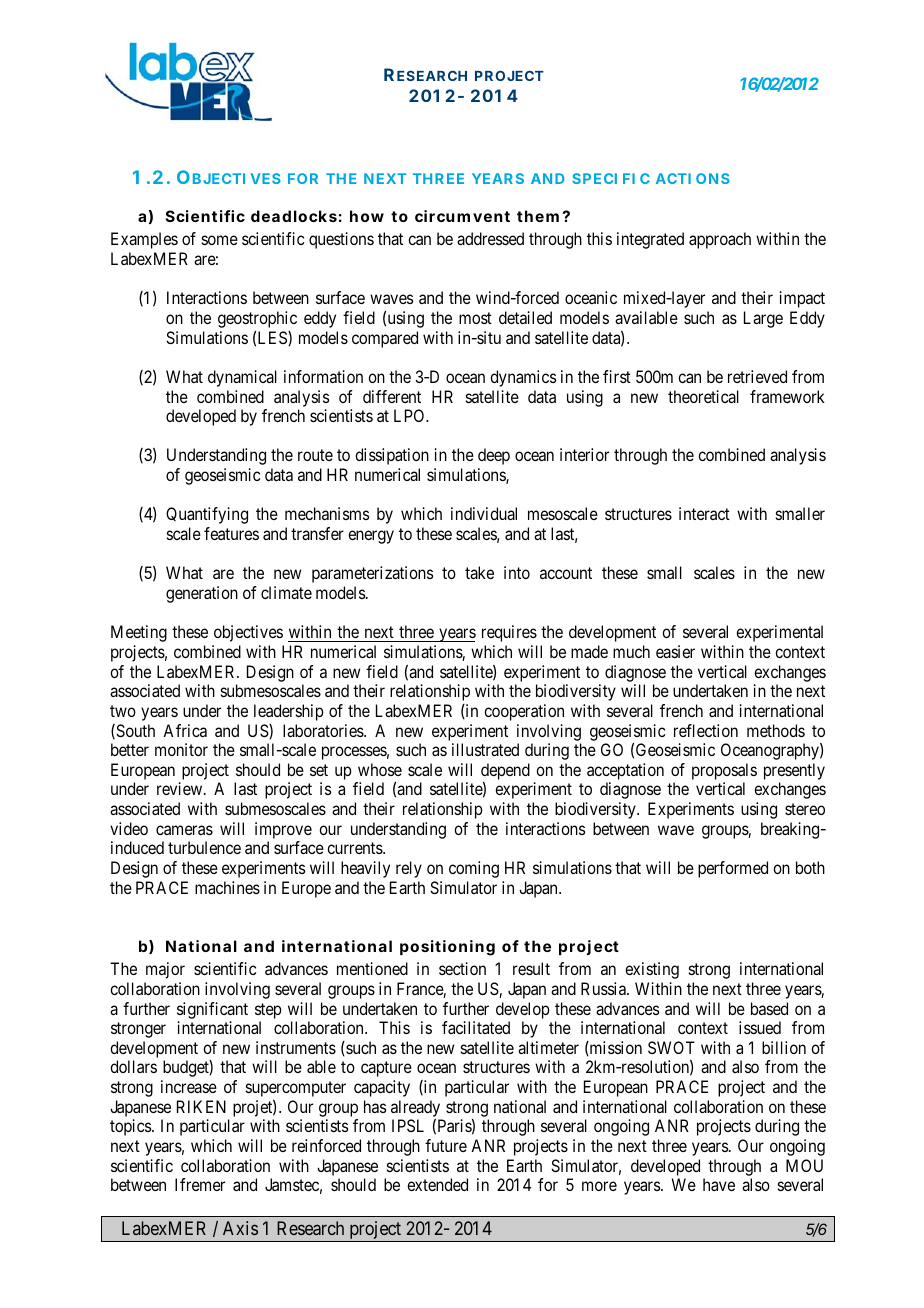  Describe the element at coordinates (227, 887) in the screenshot. I see `machines` at that location.
